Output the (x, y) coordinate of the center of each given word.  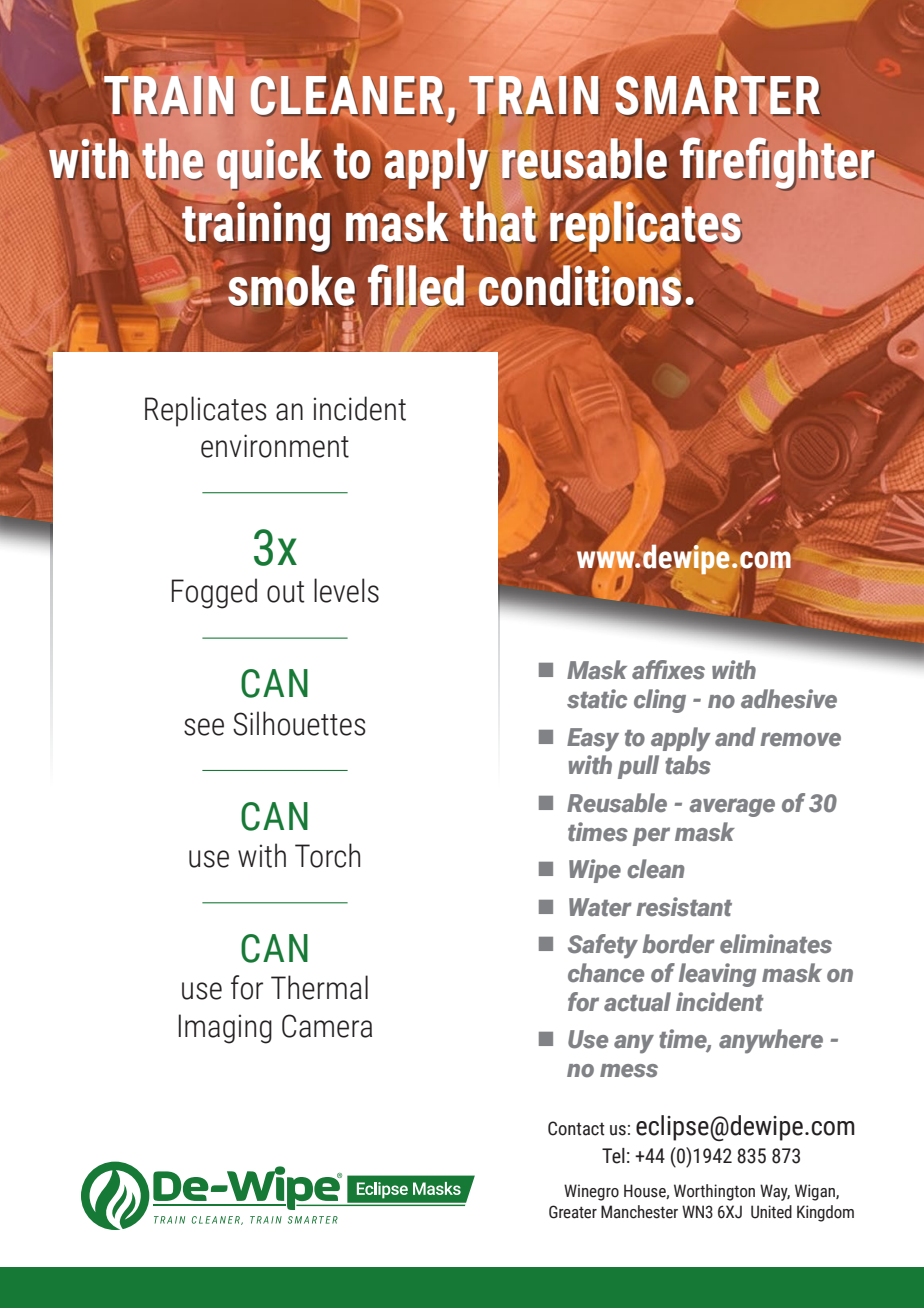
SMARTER (718, 96)
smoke (291, 286)
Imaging (225, 1029)
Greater (573, 1212)
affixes (668, 670)
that (498, 221)
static (597, 699)
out (285, 592)
